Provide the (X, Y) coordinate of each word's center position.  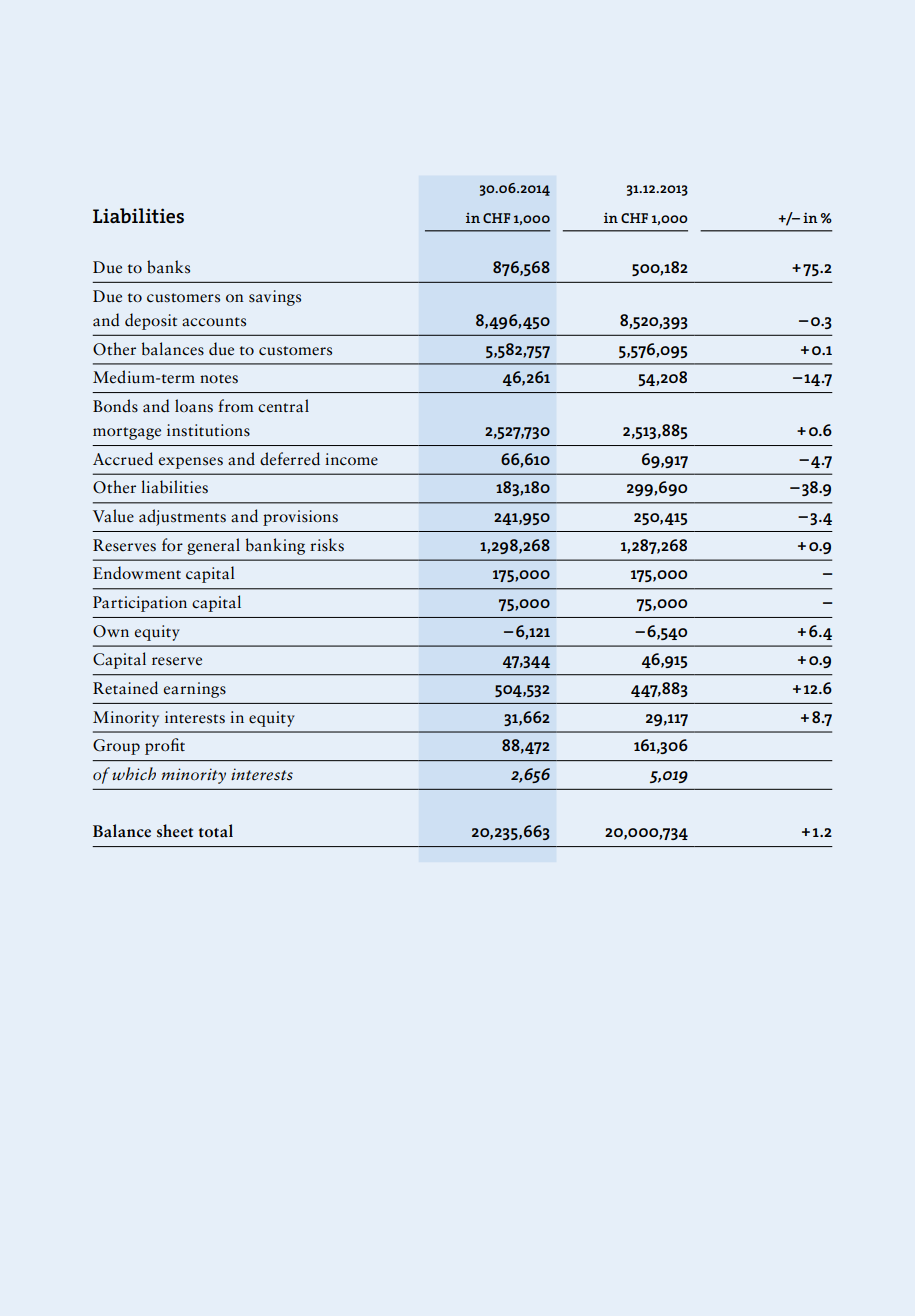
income (351, 459)
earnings (195, 690)
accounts (214, 322)
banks (168, 267)
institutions (208, 430)
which (134, 774)
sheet (175, 831)
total (216, 831)
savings (275, 298)
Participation (140, 604)
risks (327, 545)
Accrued (123, 459)
